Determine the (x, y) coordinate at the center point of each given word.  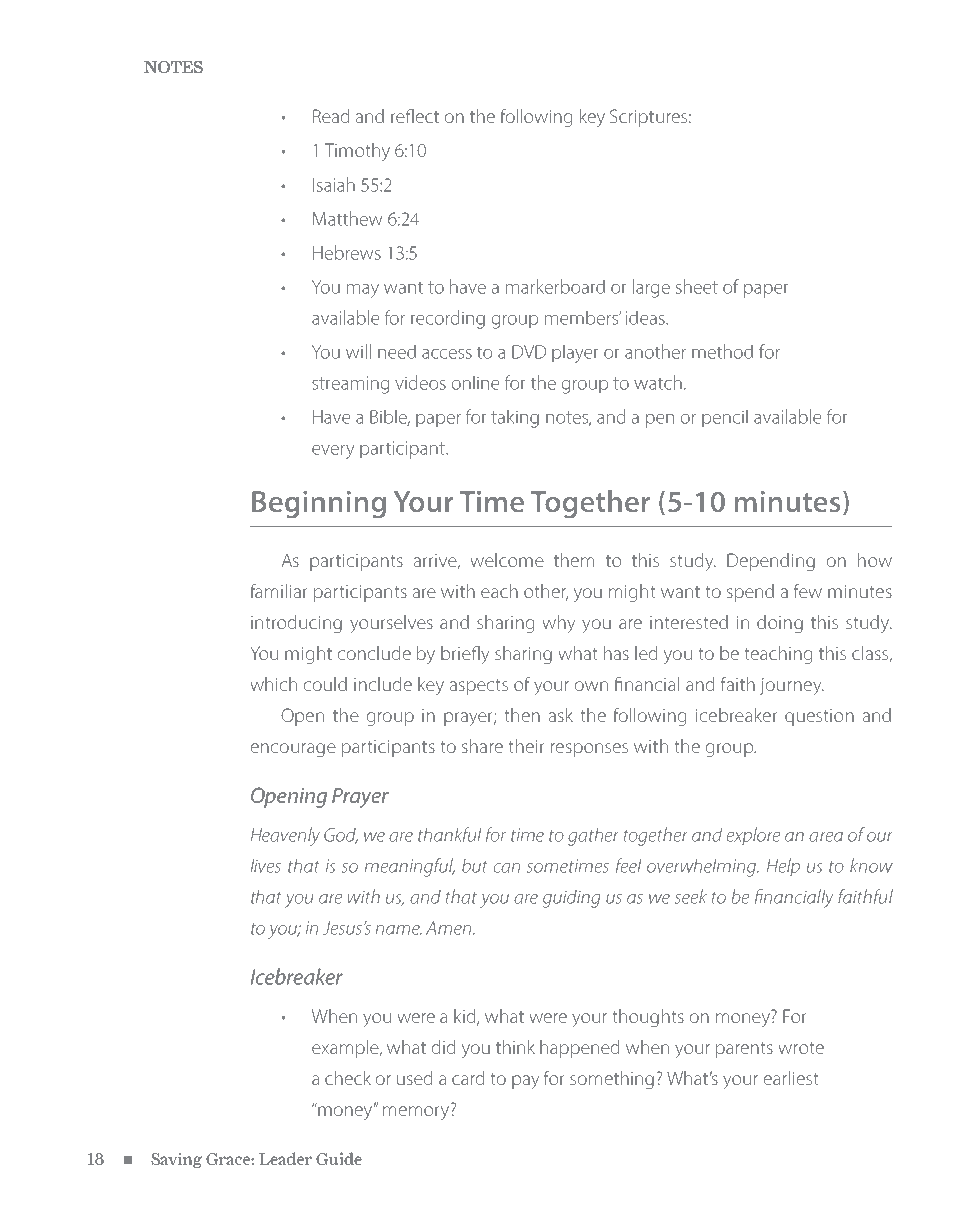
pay (526, 1082)
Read (331, 116)
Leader (285, 1158)
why (559, 624)
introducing (296, 624)
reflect (415, 115)
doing (780, 624)
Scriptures (648, 118)
